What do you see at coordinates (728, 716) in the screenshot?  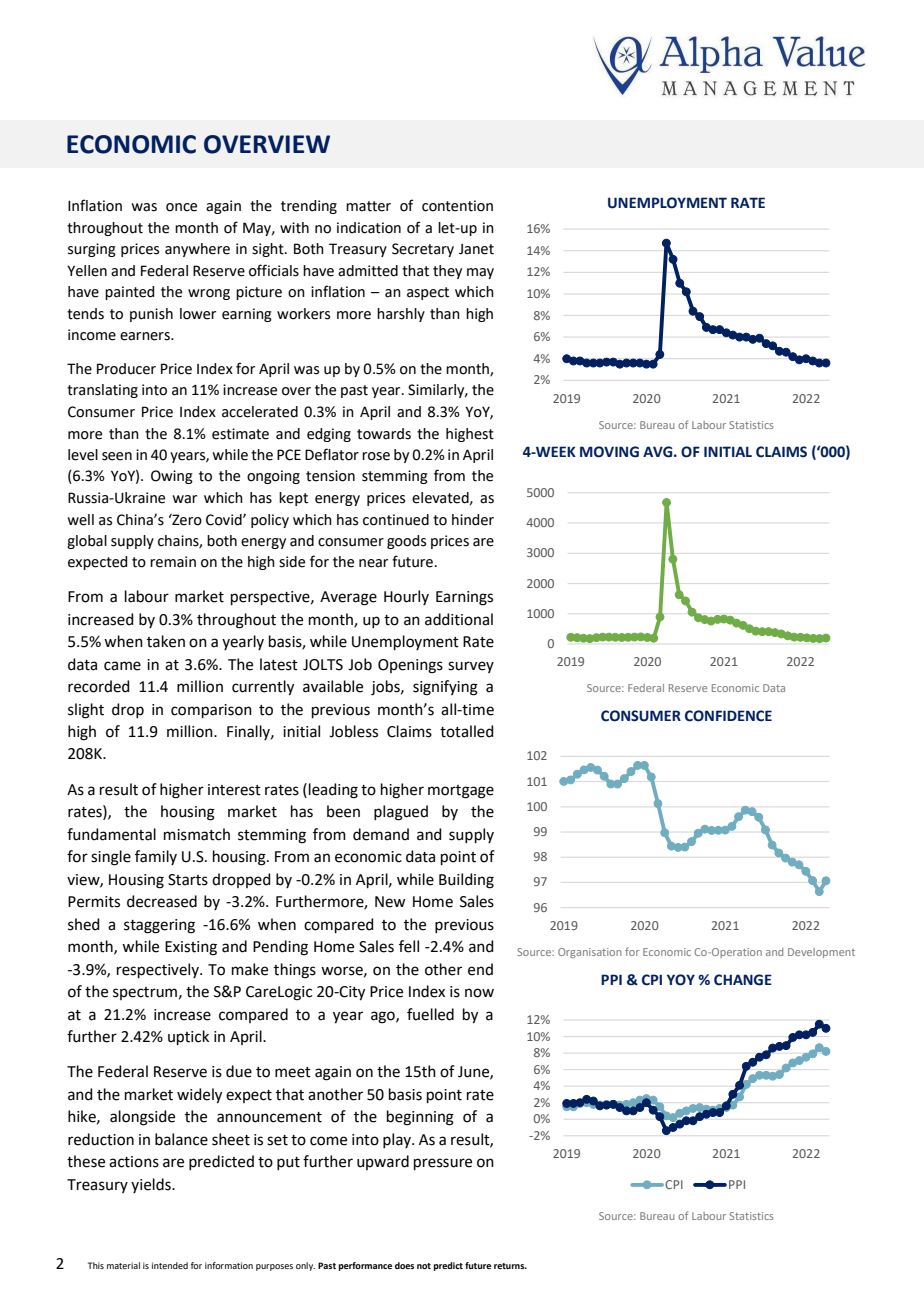 I see `CONFIDENCE` at bounding box center [728, 716].
